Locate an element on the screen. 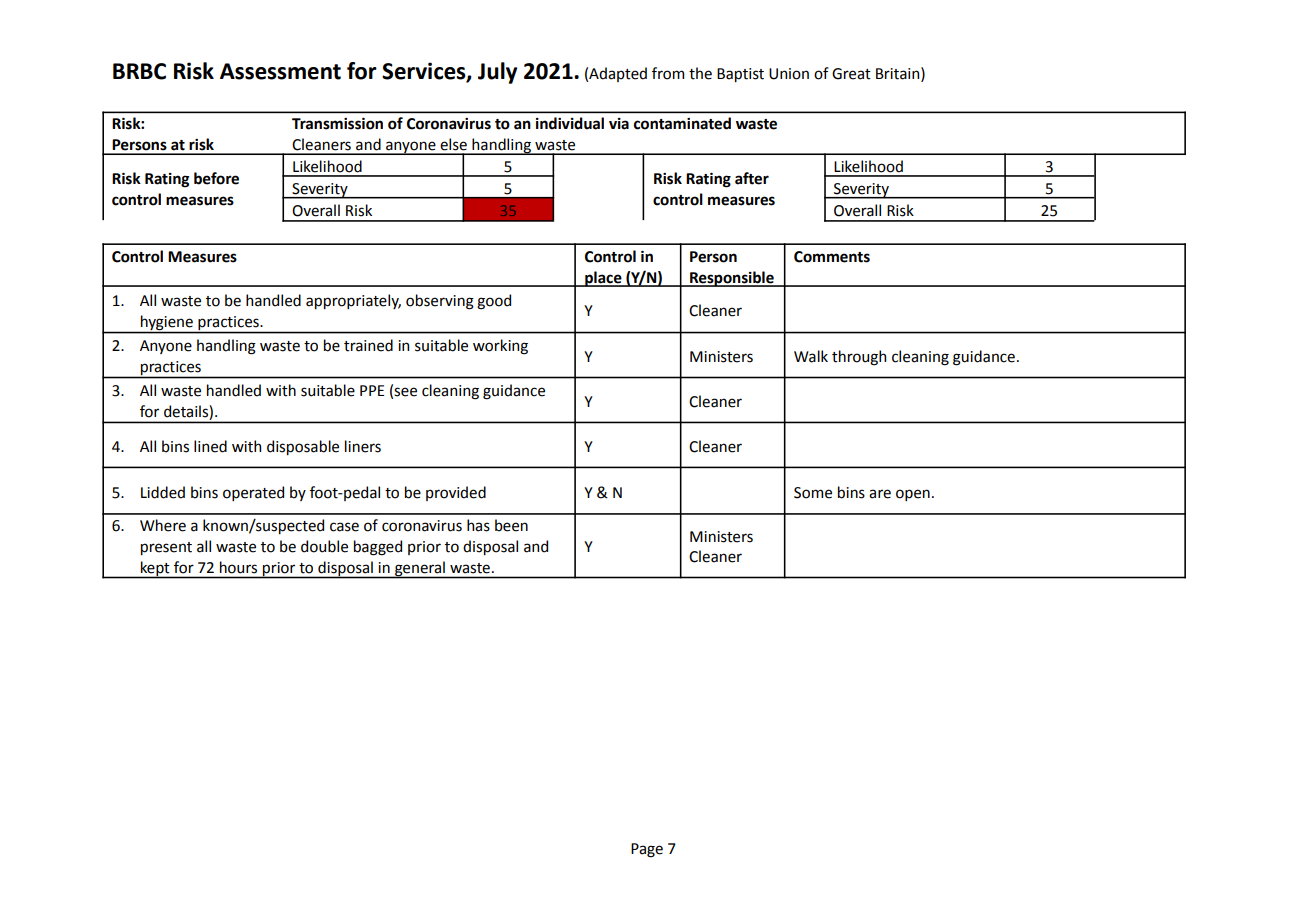 This screenshot has height=924, width=1307. provided is located at coordinates (456, 493).
